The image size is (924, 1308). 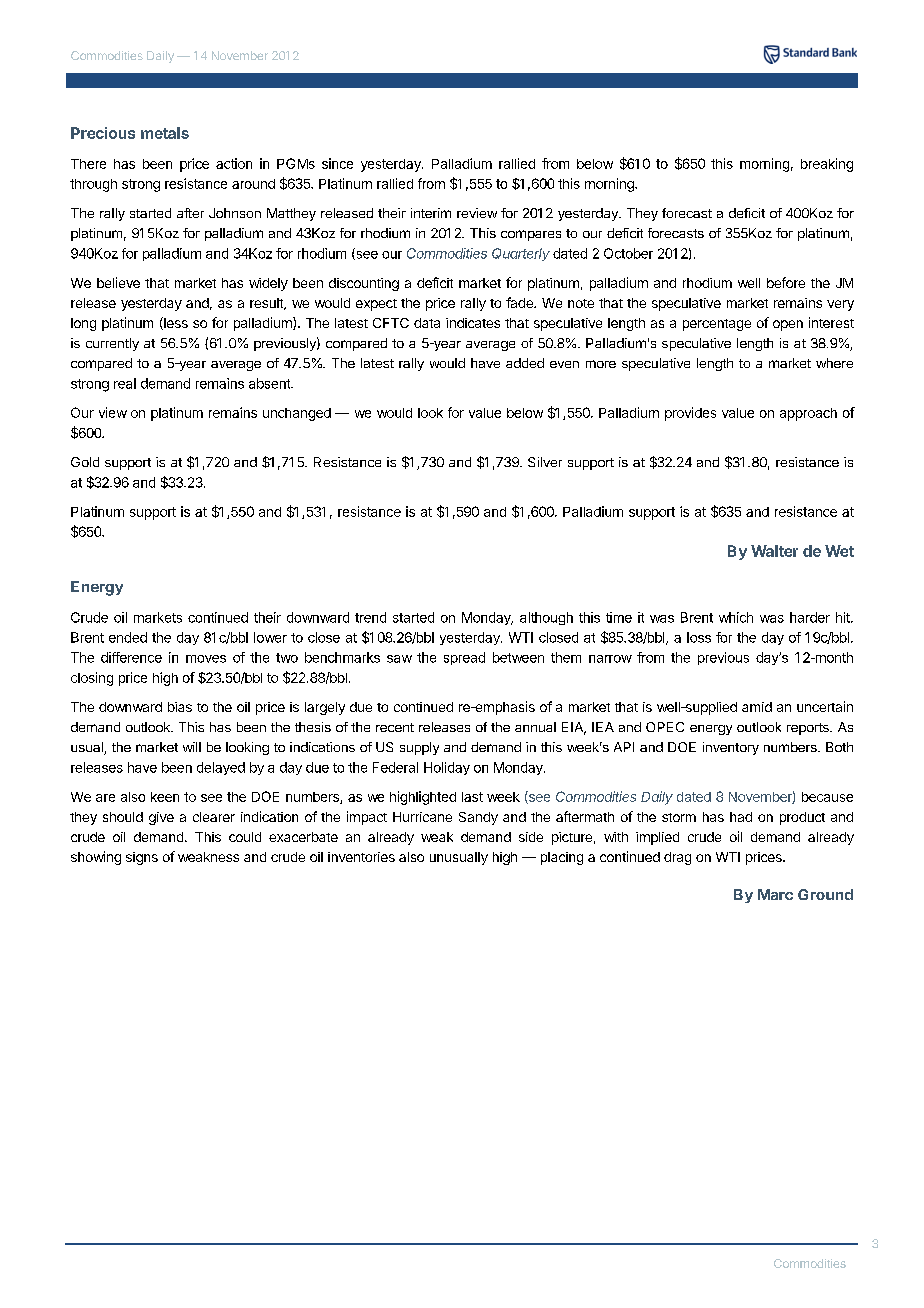 What do you see at coordinates (775, 894) in the screenshot?
I see `Marc` at bounding box center [775, 894].
